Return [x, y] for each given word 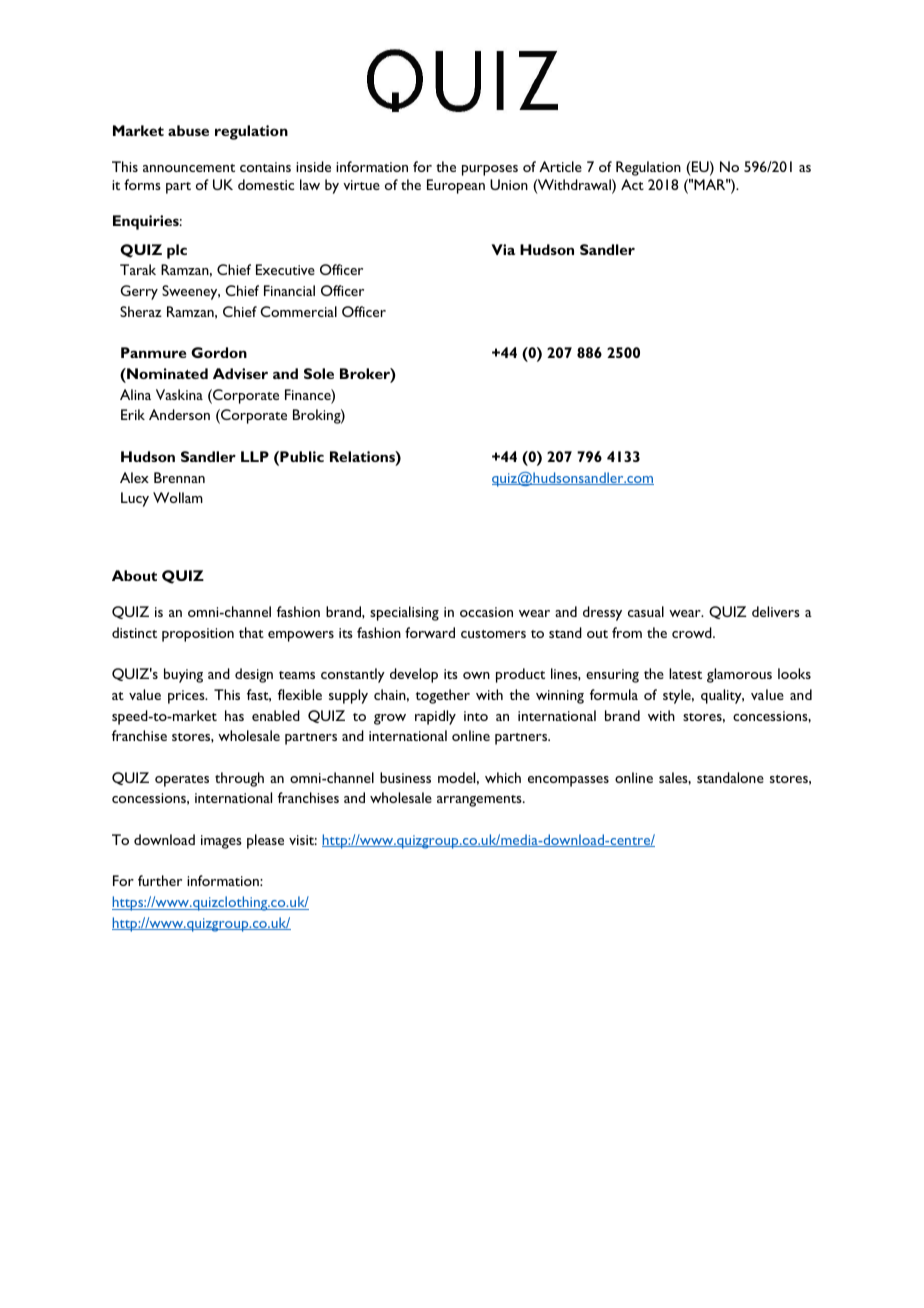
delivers [776, 611]
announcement [189, 168]
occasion [486, 612]
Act [632, 184]
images [221, 842]
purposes [490, 170]
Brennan [179, 477]
